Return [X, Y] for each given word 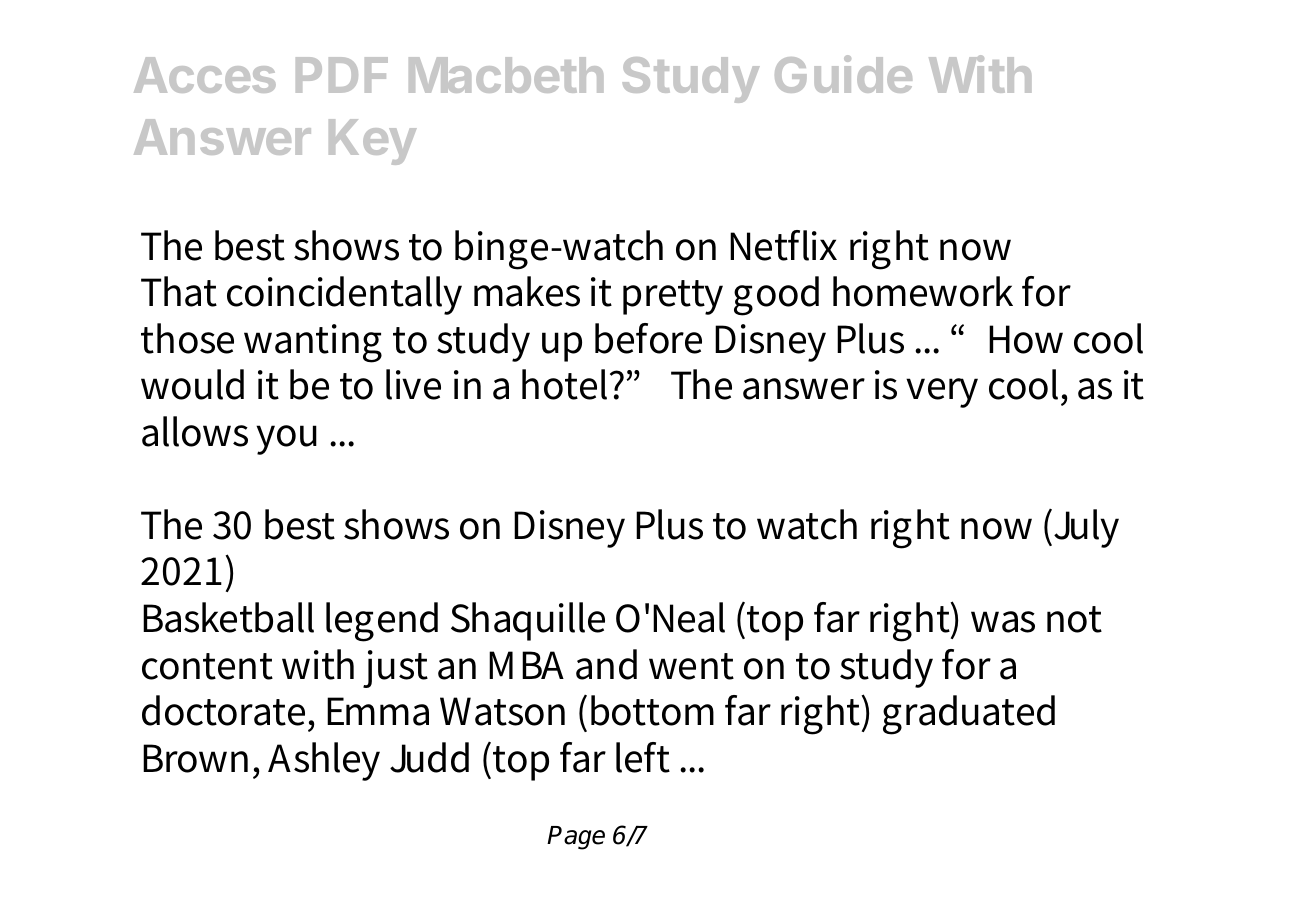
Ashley [324, 761]
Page [576, 838]
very [942, 393]
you [286, 440]
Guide [843, 74]
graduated [969, 715]
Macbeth [506, 75]
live [413, 384]
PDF [342, 75]
